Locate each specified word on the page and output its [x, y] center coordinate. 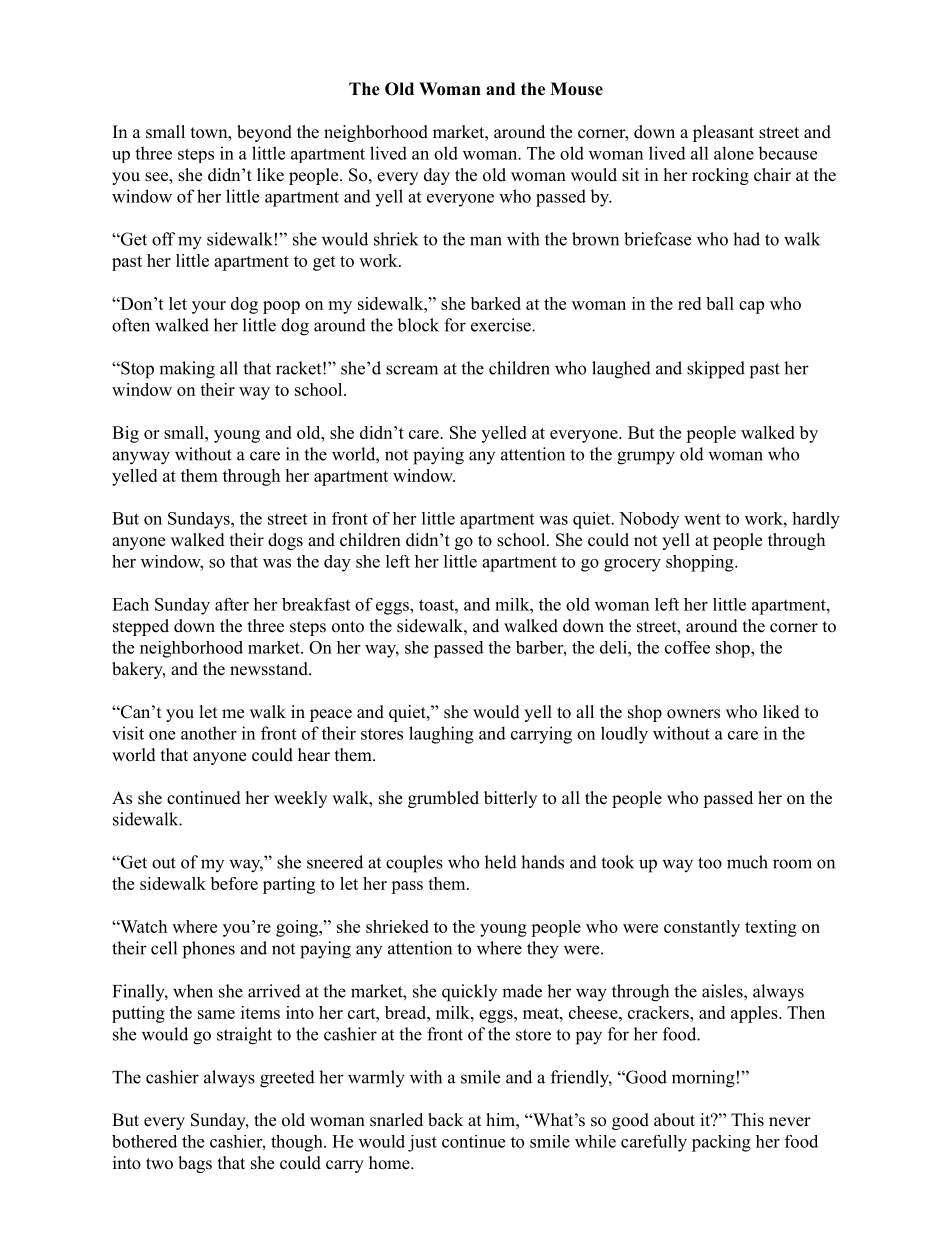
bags [195, 1164]
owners [693, 714]
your [209, 307]
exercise [502, 325]
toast [437, 605]
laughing [441, 735]
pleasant [723, 133]
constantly [702, 928]
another [209, 733]
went [702, 519]
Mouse [576, 89]
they [543, 950]
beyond [264, 133]
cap [751, 307]
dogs [285, 541]
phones [209, 950]
